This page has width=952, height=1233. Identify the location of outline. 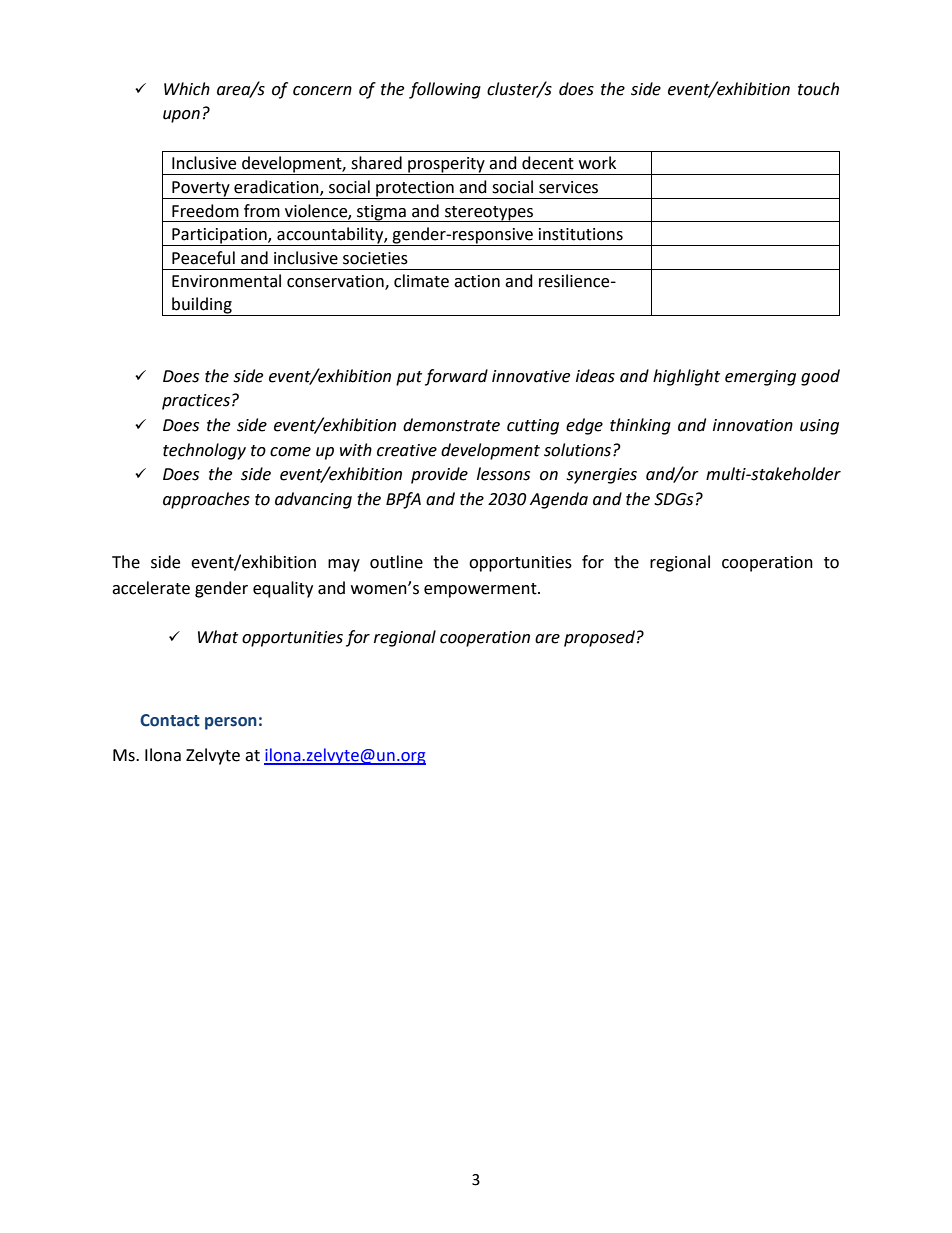
(396, 562).
